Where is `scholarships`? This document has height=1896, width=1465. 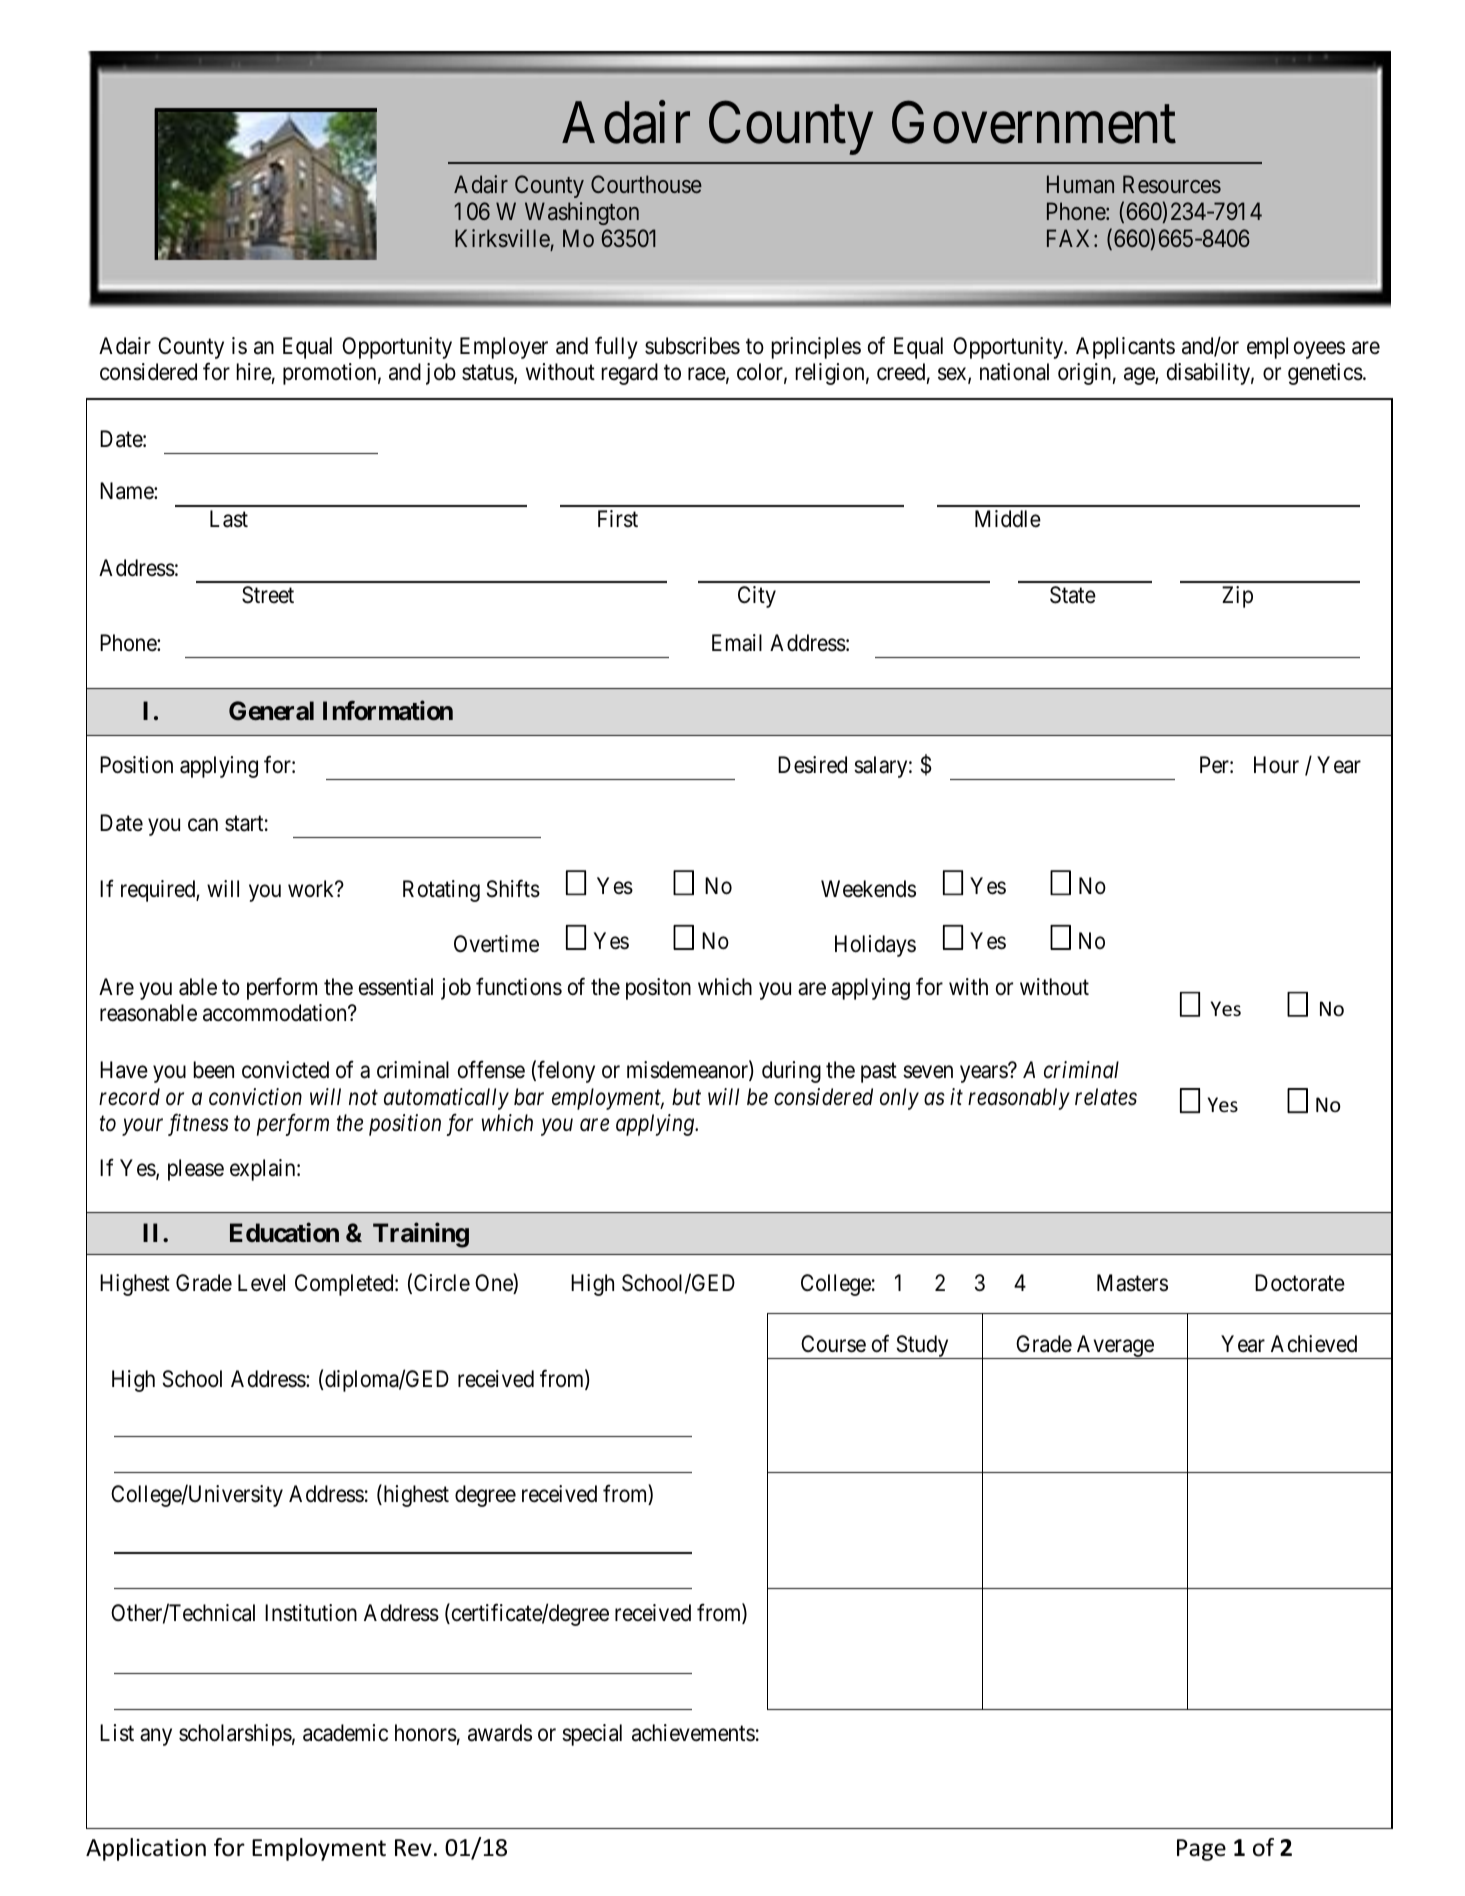
scholarships is located at coordinates (235, 1735).
